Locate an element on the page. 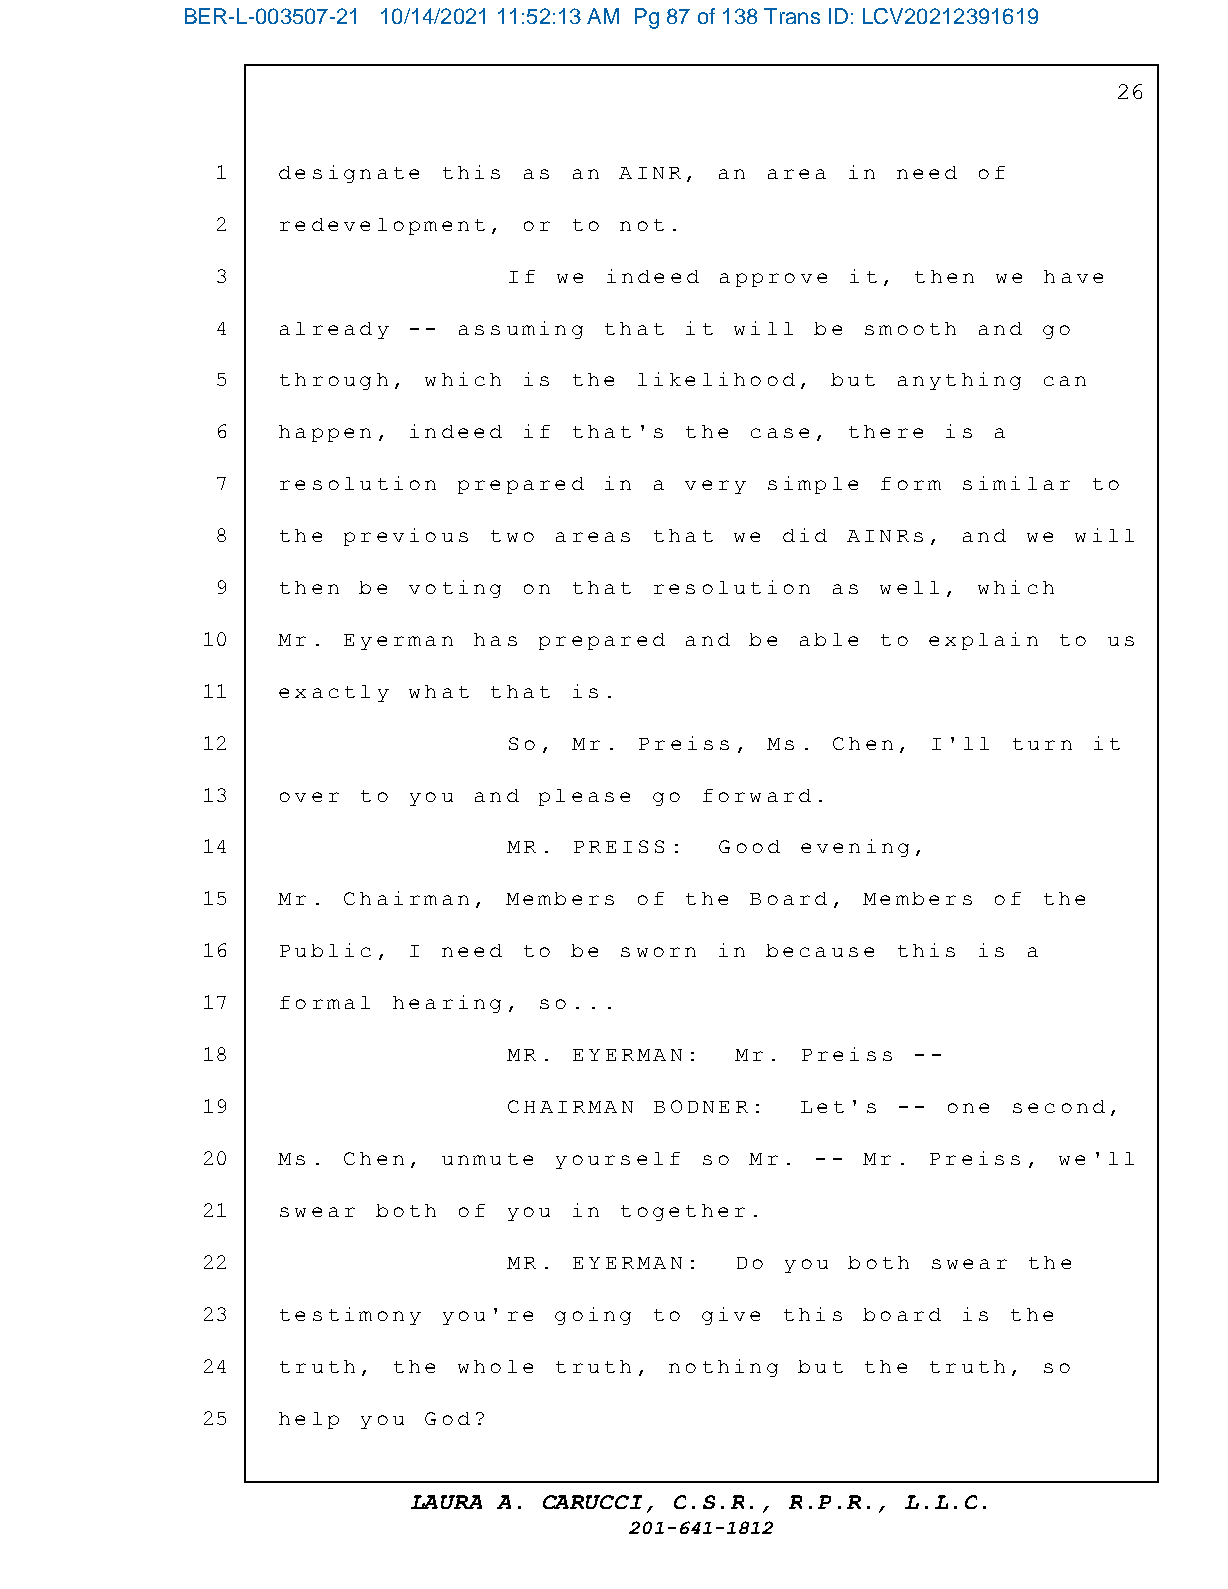 The width and height of the document is (1228, 1589). God is located at coordinates (447, 1418).
